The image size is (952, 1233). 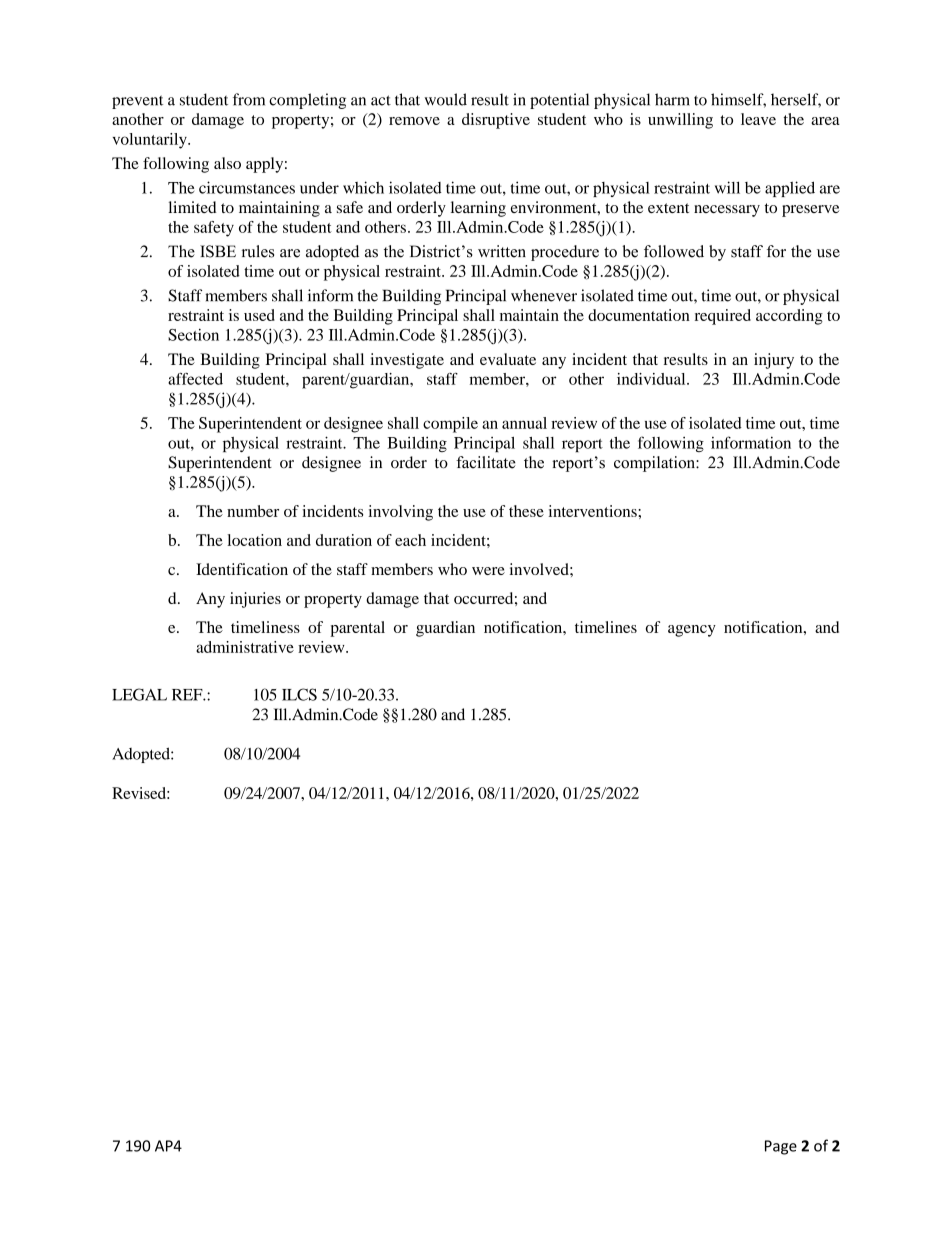 What do you see at coordinates (758, 119) in the image?
I see `leave` at bounding box center [758, 119].
